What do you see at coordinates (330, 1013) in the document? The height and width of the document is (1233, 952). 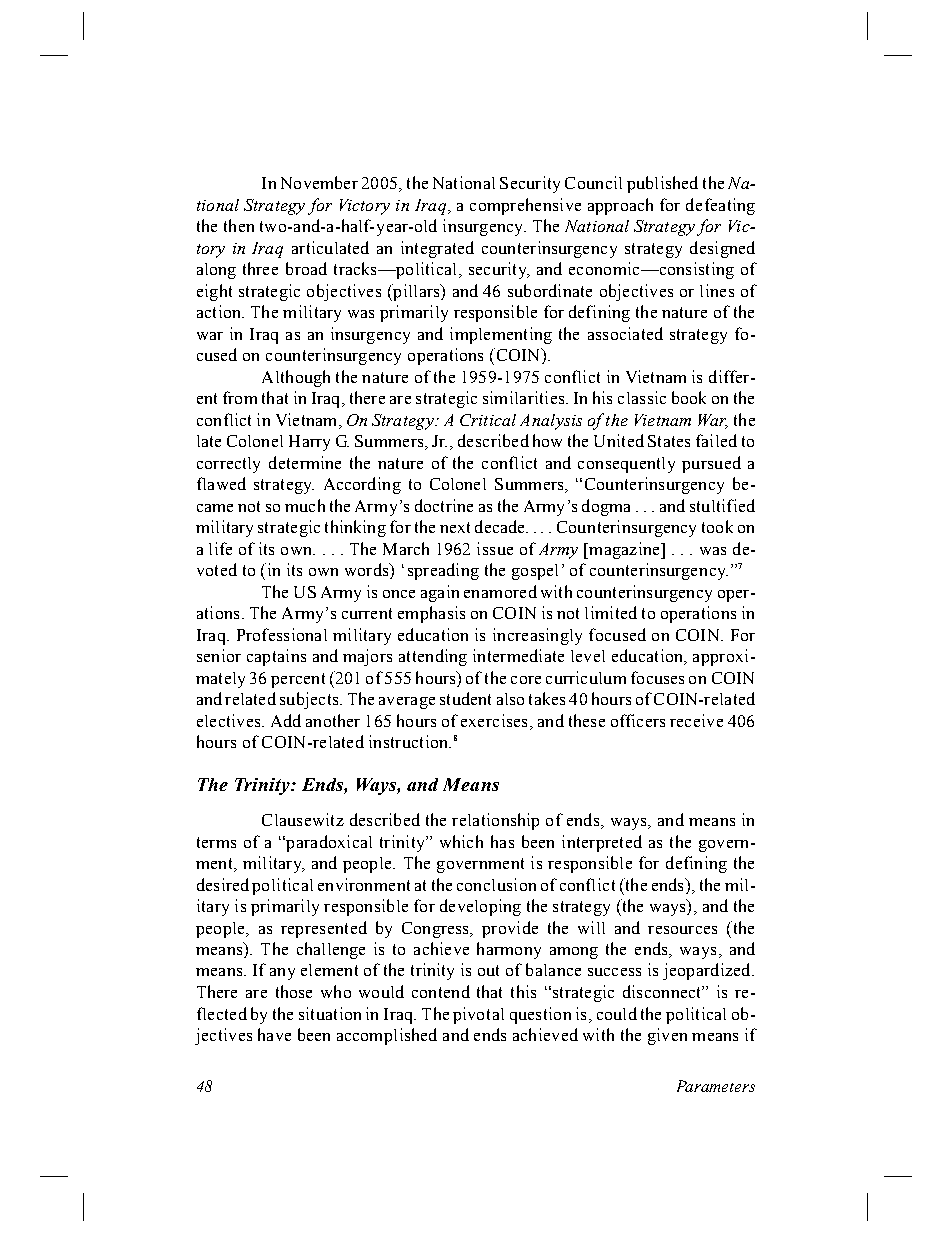 I see `situation` at bounding box center [330, 1013].
